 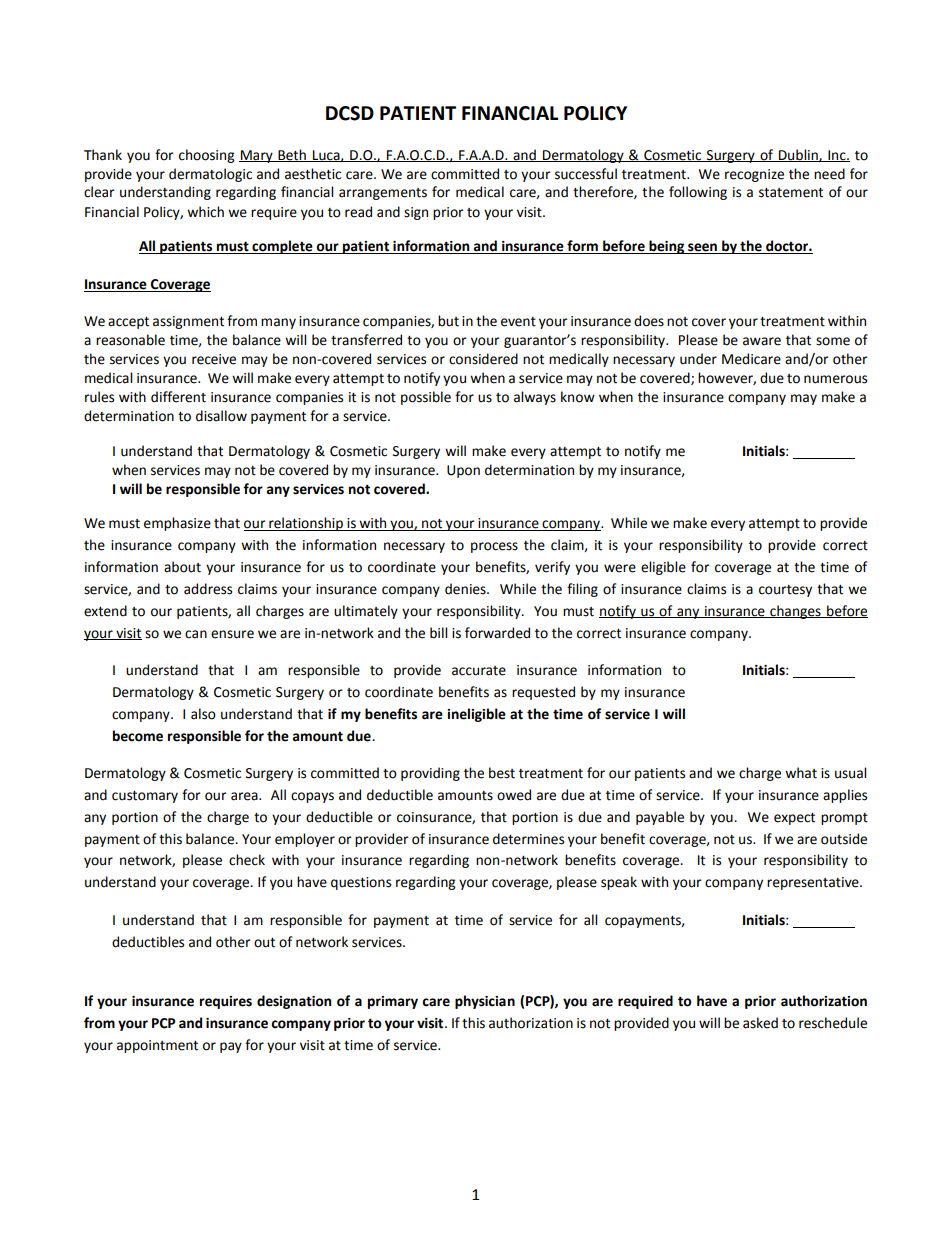 I want to click on expect, so click(x=794, y=819).
